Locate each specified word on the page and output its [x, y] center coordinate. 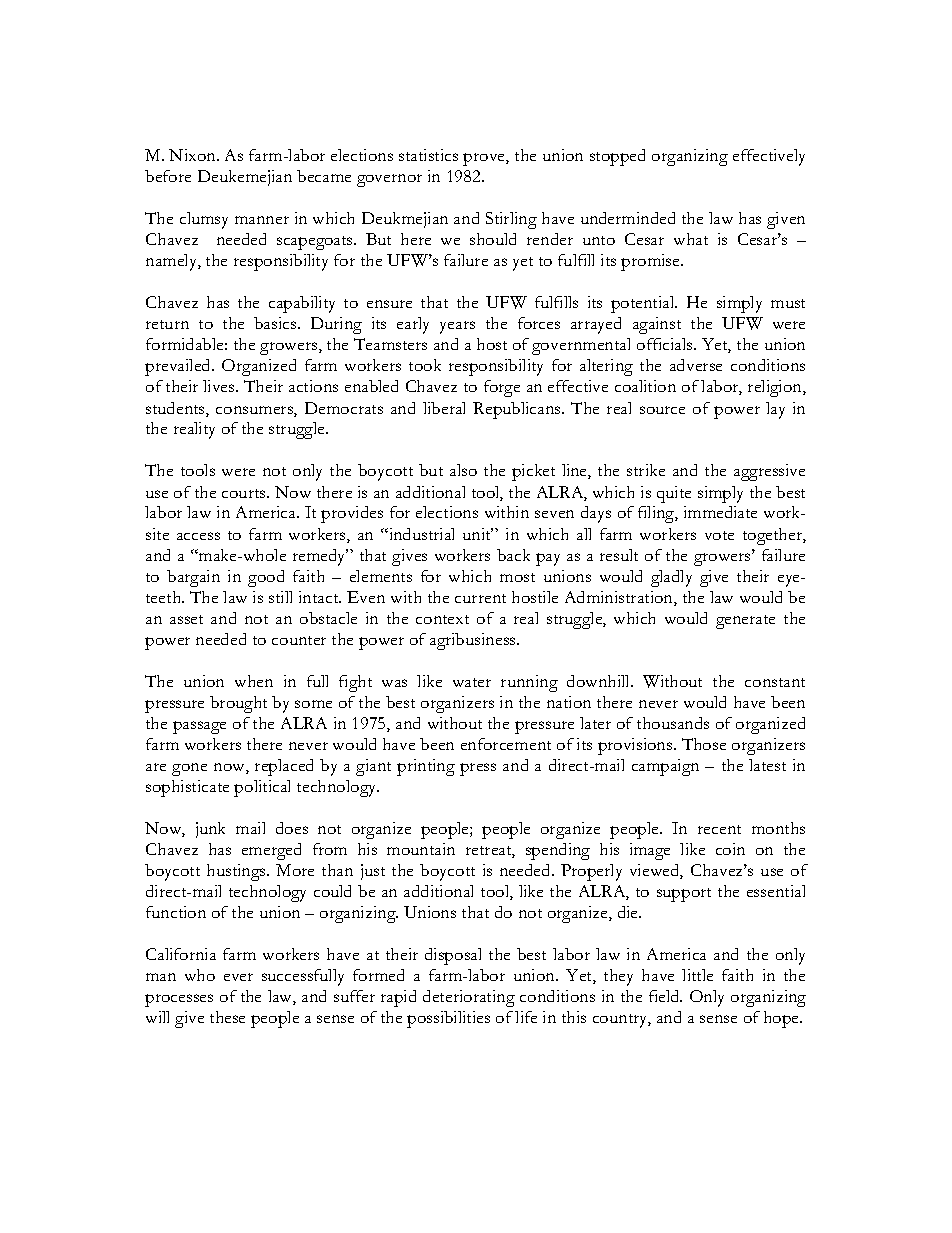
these [227, 1017]
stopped [617, 157]
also [463, 470]
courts [245, 493]
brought [238, 704]
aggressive [769, 472]
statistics [428, 155]
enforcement [506, 744]
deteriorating [469, 998]
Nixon [193, 155]
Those [704, 744]
